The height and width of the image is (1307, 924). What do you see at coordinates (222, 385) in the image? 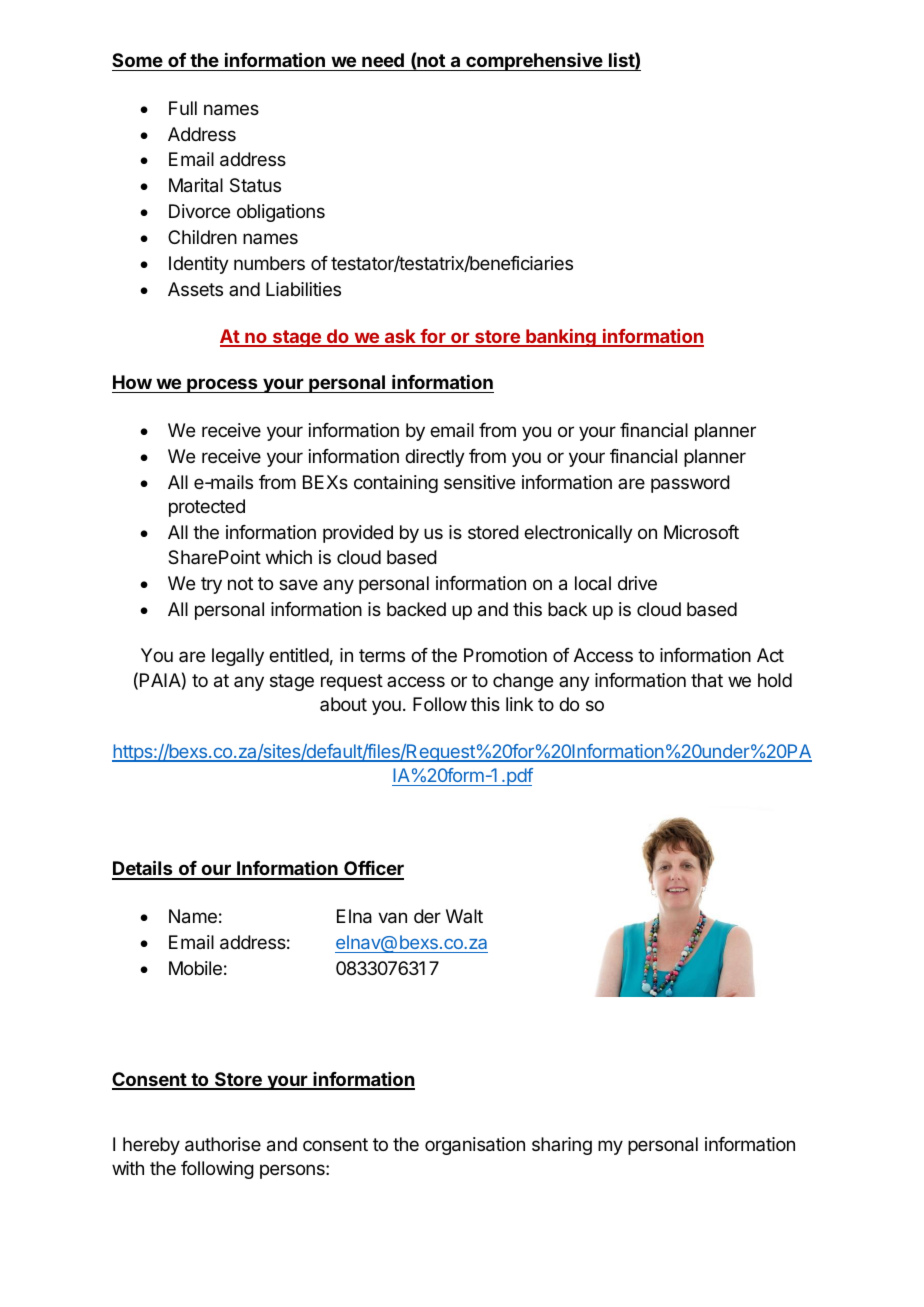
I see `process` at bounding box center [222, 385].
